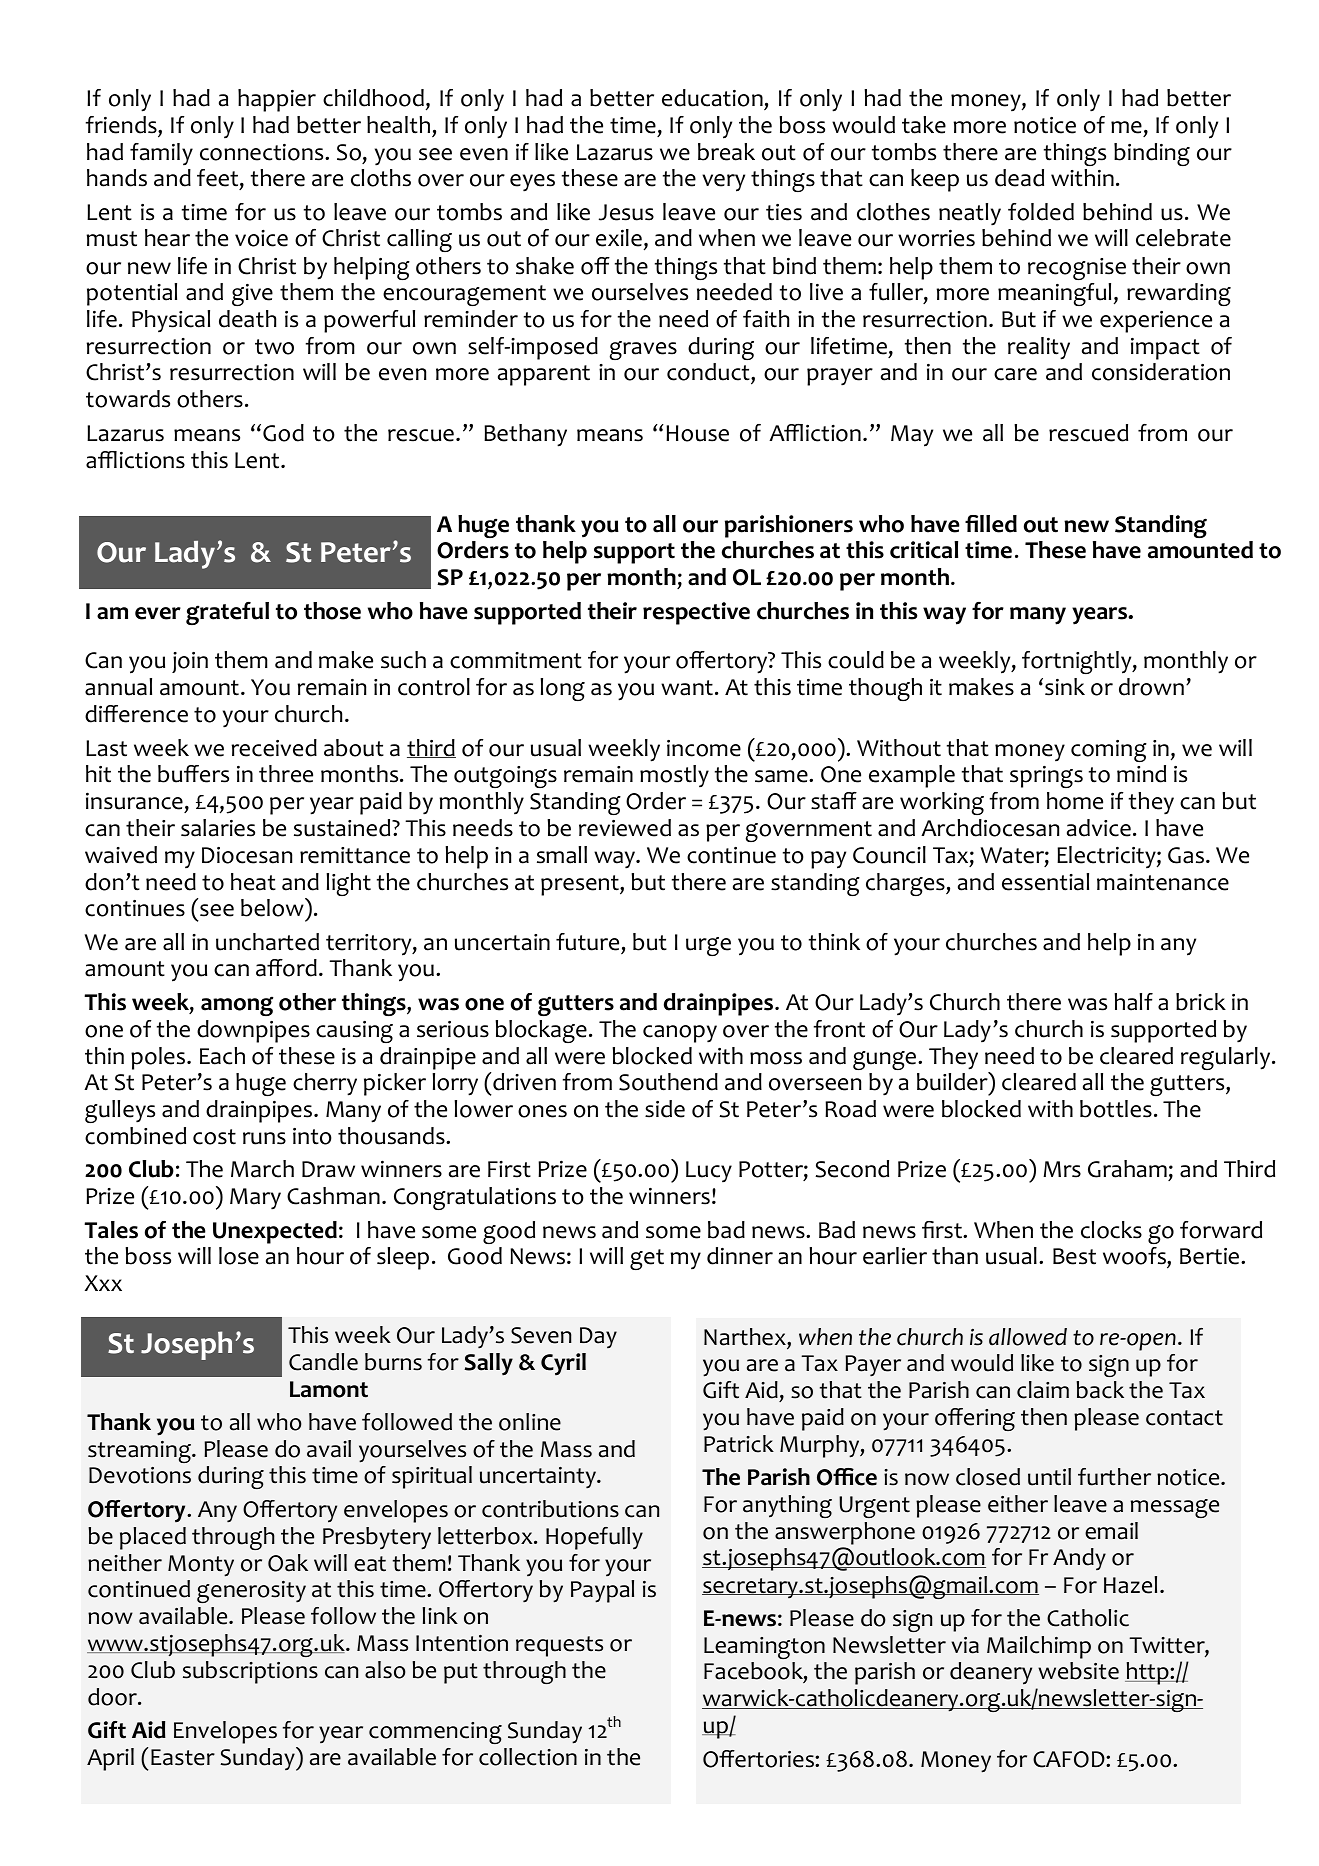 Image resolution: width=1319 pixels, height=1866 pixels. What do you see at coordinates (190, 662) in the screenshot?
I see `join` at bounding box center [190, 662].
